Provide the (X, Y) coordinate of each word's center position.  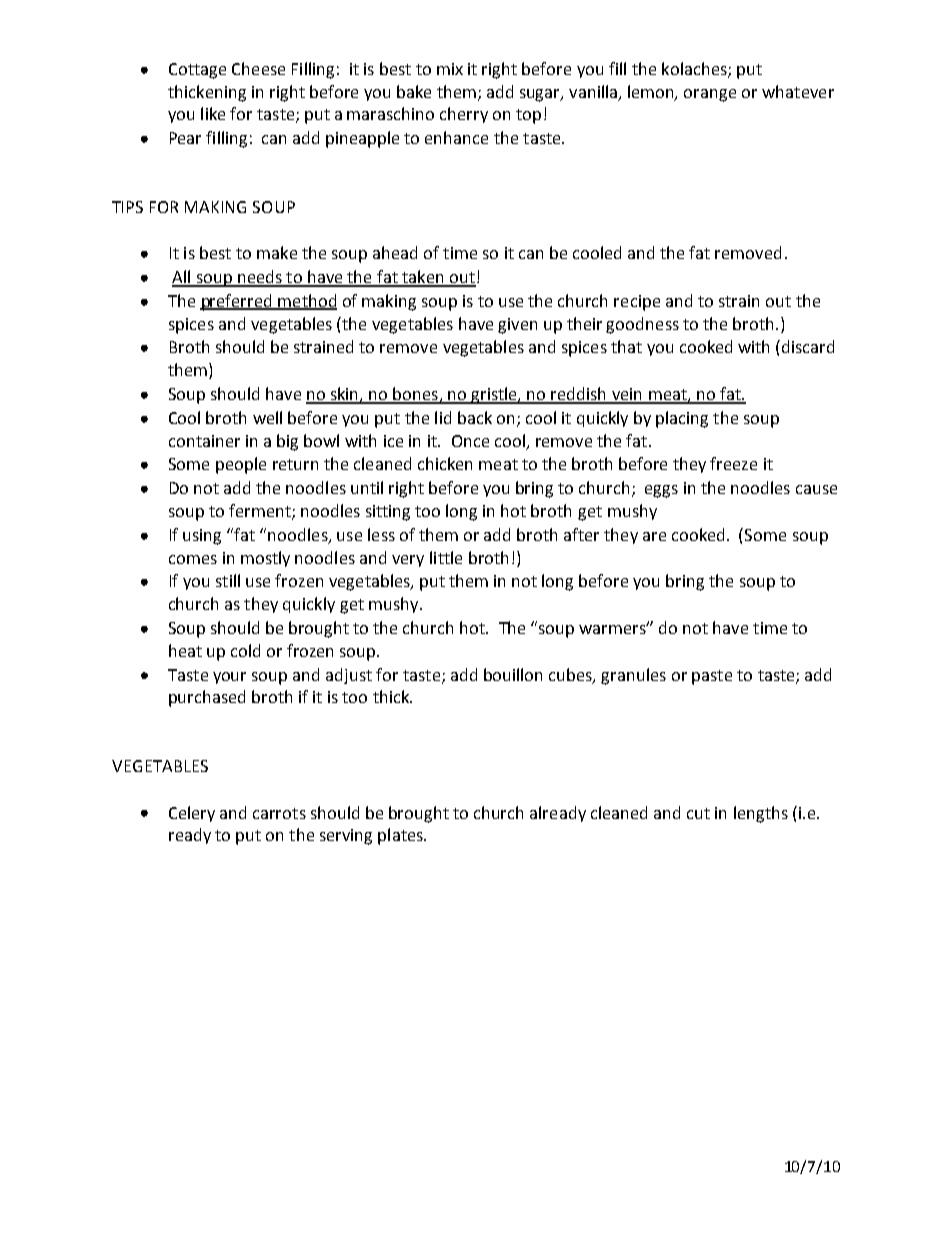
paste (712, 677)
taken (423, 278)
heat (185, 650)
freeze (733, 463)
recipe (637, 303)
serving (346, 837)
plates (401, 836)
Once (470, 441)
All (182, 278)
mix (450, 69)
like (213, 113)
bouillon (513, 674)
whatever (798, 91)
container (204, 441)
